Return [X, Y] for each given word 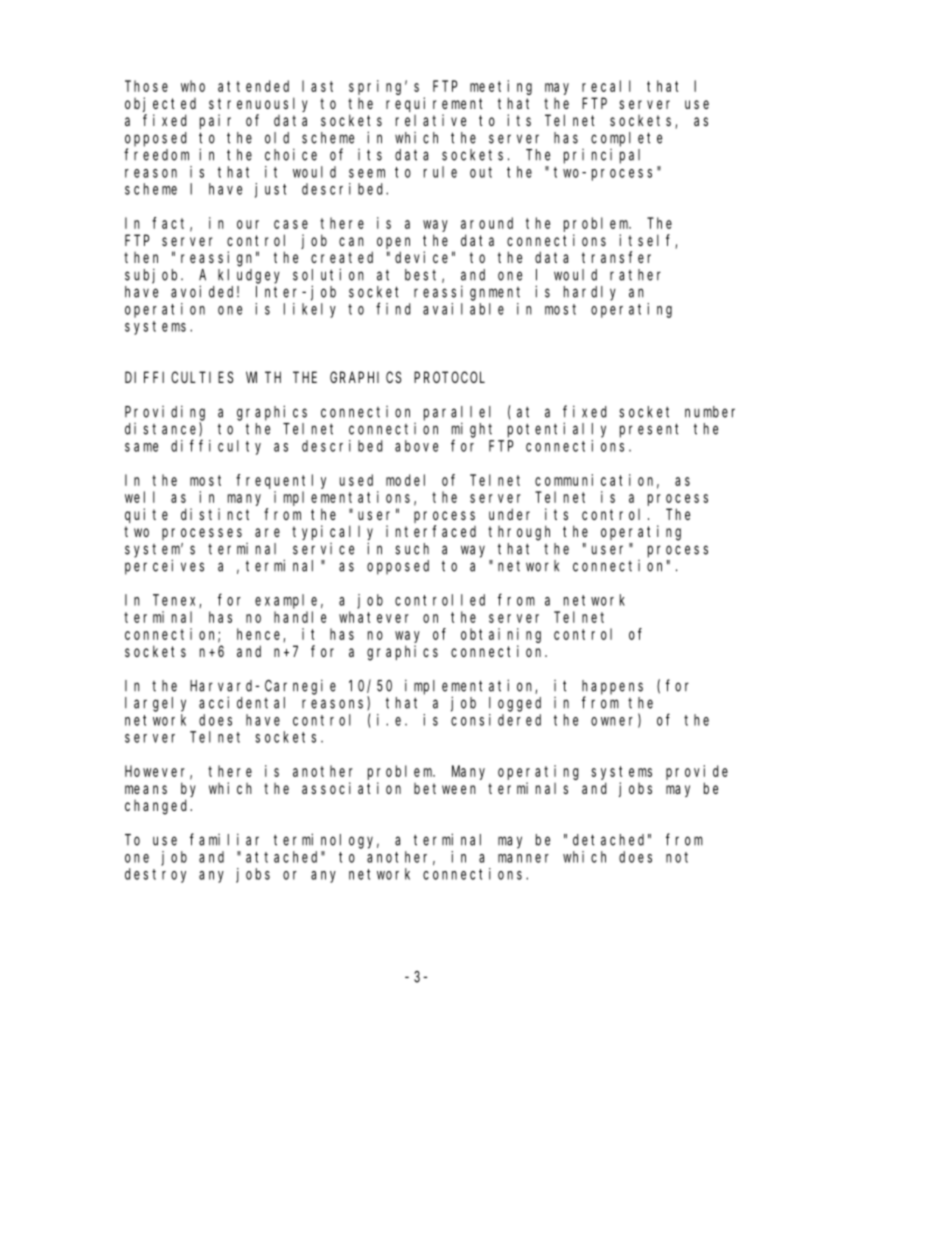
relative [431, 120]
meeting [501, 87]
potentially [557, 430]
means [146, 789]
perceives [164, 567]
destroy [155, 875]
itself [647, 241]
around [487, 223]
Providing [165, 413]
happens [612, 687]
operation [165, 310]
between [445, 788]
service [323, 549]
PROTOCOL [449, 377]
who [193, 86]
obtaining [501, 635]
